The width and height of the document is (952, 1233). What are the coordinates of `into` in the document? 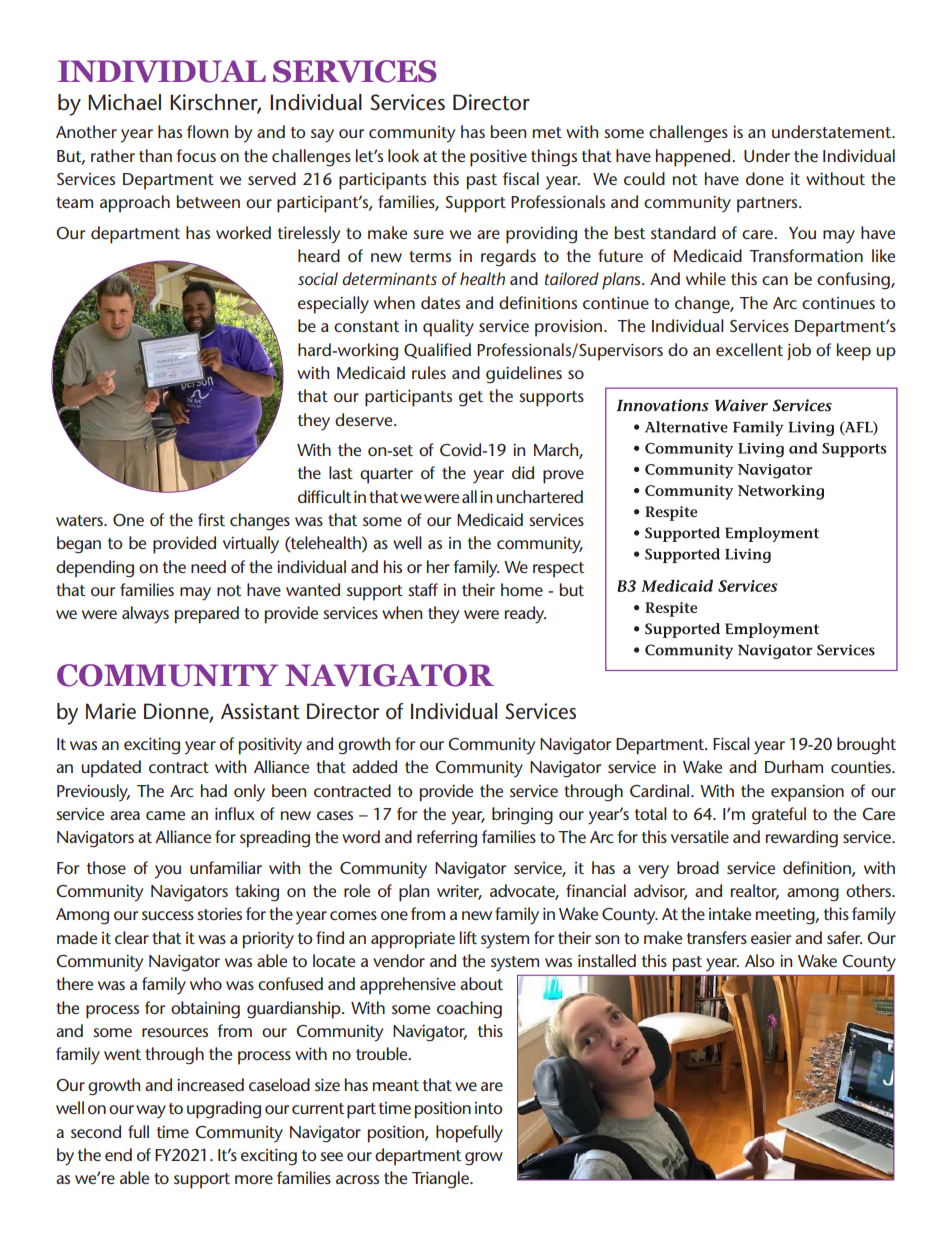 It's located at (488, 1108).
